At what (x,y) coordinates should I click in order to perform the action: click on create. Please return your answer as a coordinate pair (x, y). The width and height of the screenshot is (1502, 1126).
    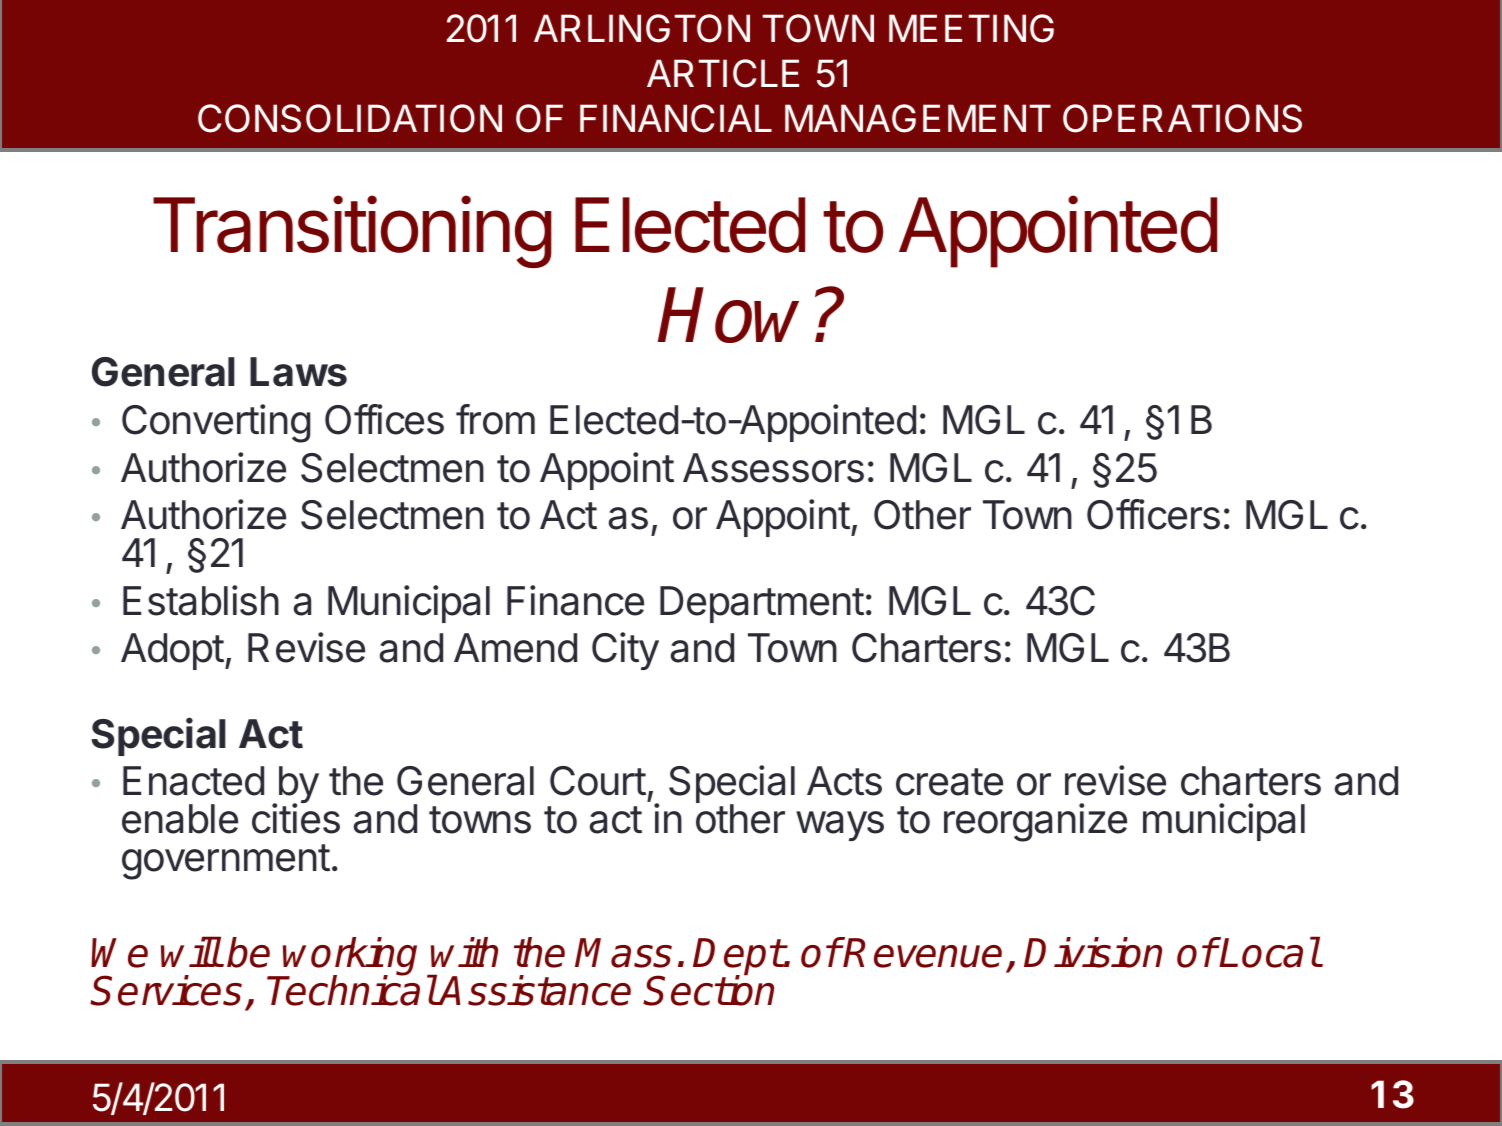
    Looking at the image, I should click on (949, 782).
